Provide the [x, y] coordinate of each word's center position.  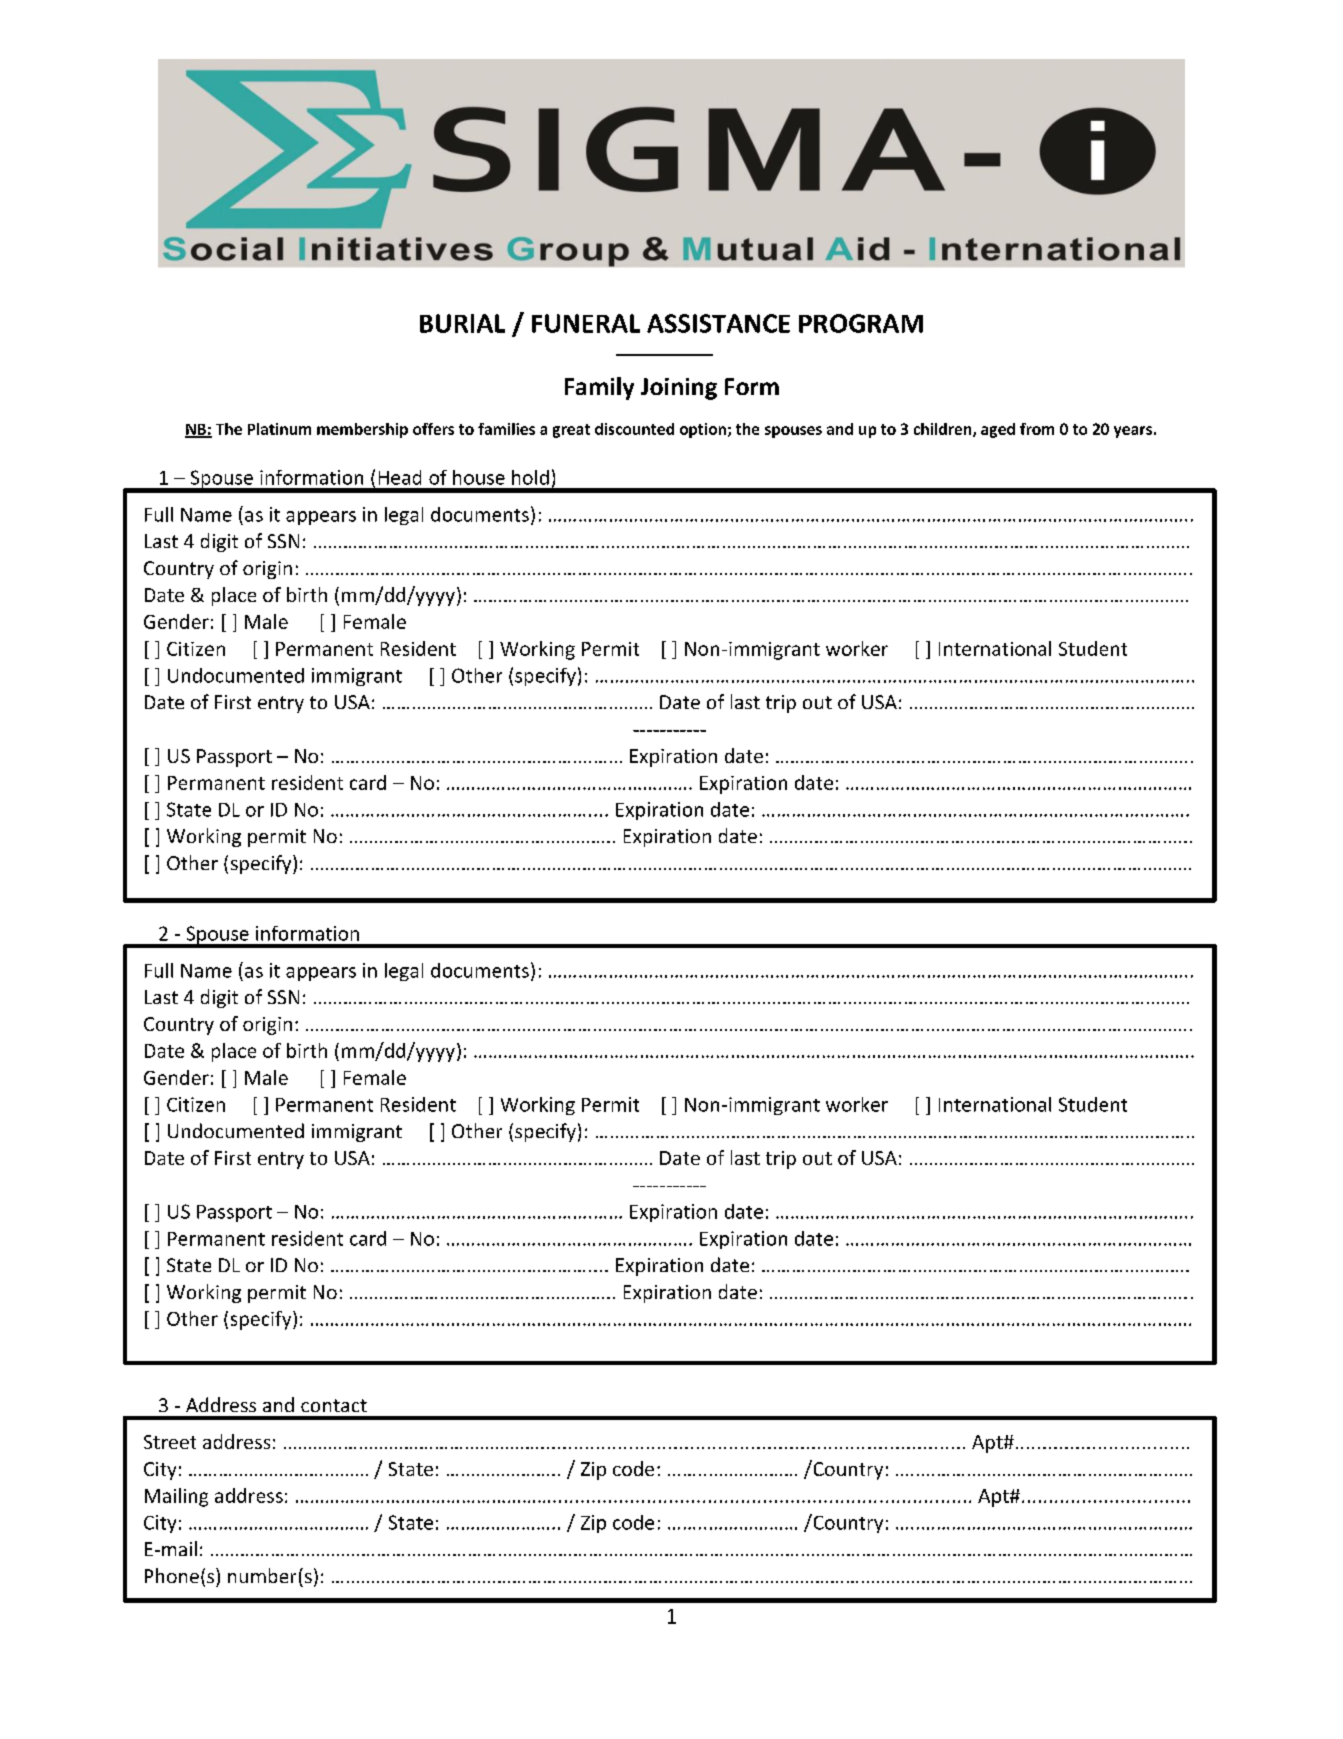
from [1037, 429]
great [571, 431]
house [479, 477]
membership [362, 430]
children [944, 430]
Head [400, 477]
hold [530, 477]
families [506, 429]
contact [334, 1405]
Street [170, 1442]
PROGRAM [861, 323]
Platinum [279, 429]
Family [599, 388]
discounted [634, 429]
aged [998, 430]
